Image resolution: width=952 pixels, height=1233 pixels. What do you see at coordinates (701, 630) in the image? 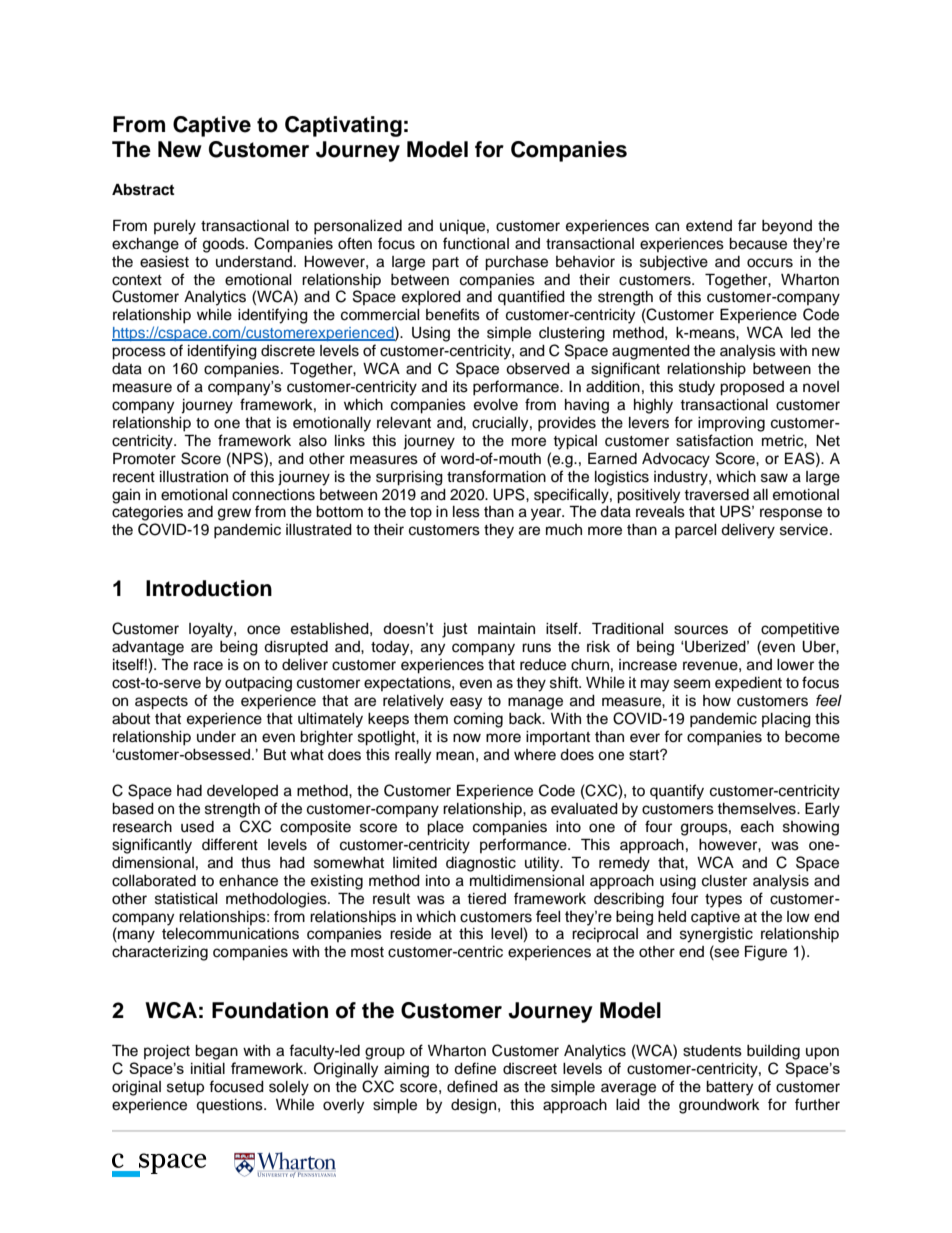
I see `sources` at bounding box center [701, 630].
